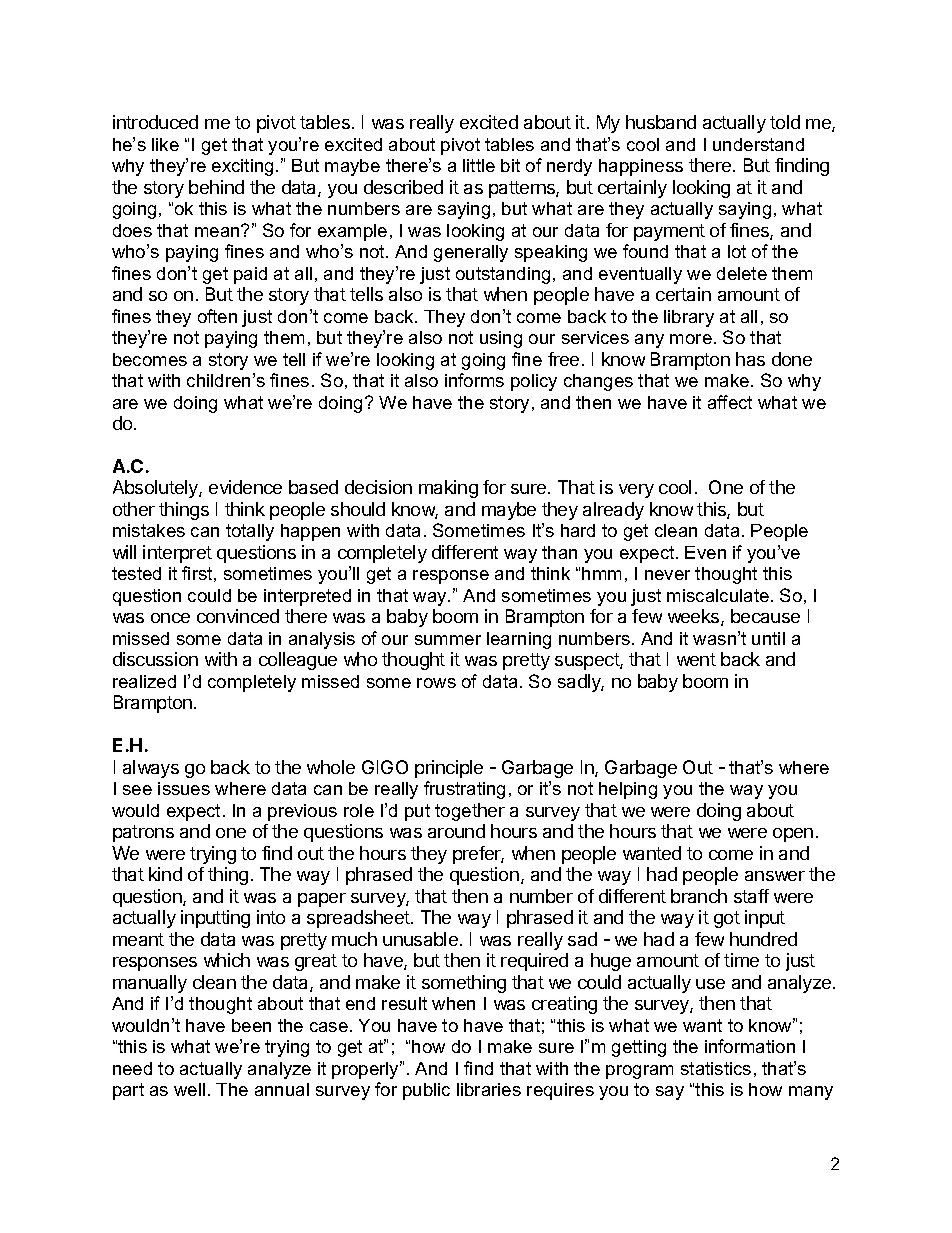 Image resolution: width=952 pixels, height=1233 pixels. I want to click on miscalculate, so click(718, 595).
